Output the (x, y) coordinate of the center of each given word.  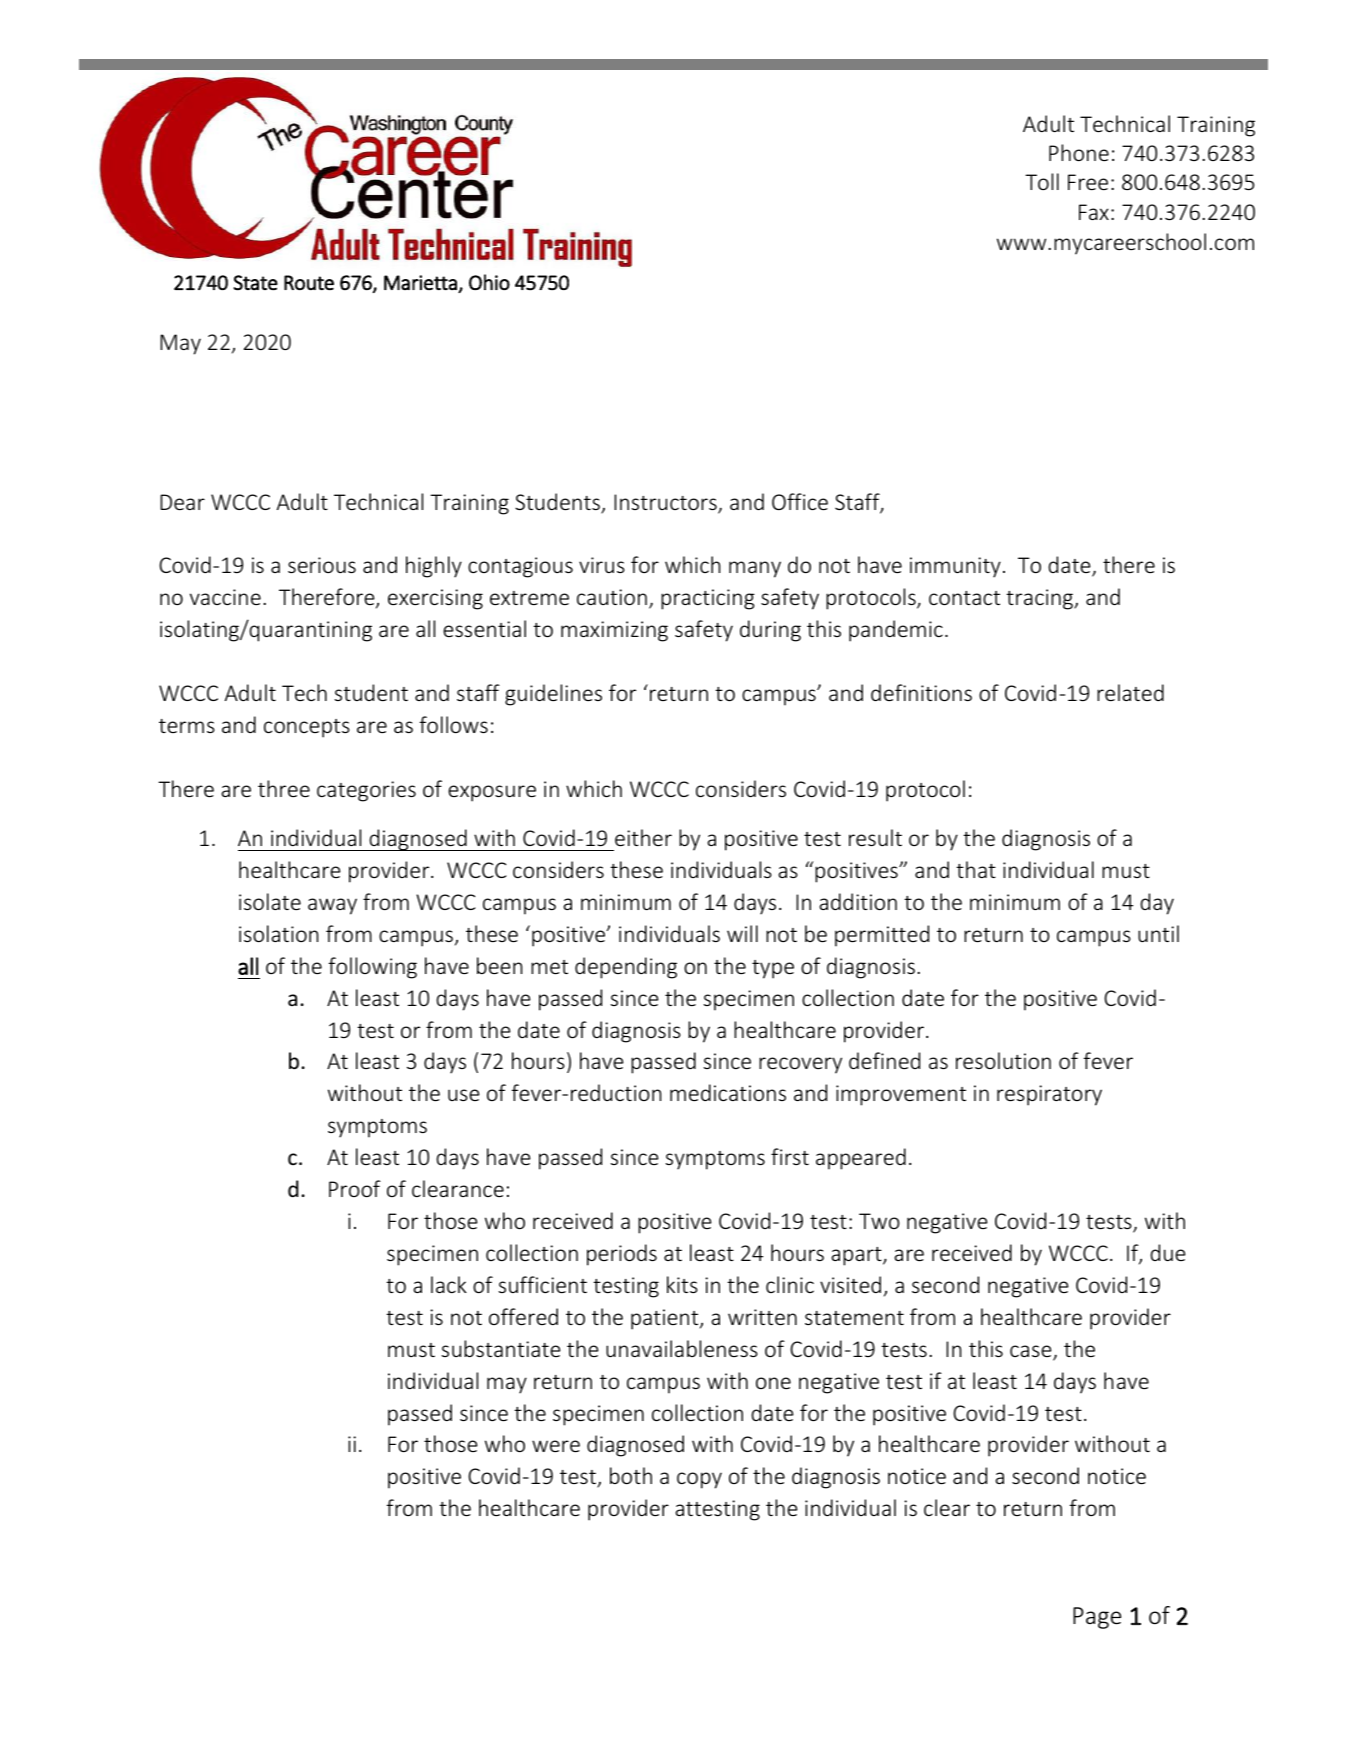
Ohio (489, 282)
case (1032, 1352)
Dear (182, 502)
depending (626, 968)
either (643, 837)
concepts (307, 728)
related (1130, 692)
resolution (1003, 1060)
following (373, 968)
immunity (955, 567)
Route (309, 282)
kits (682, 1284)
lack (449, 1284)
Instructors (666, 503)
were (556, 1446)
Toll (1042, 181)
